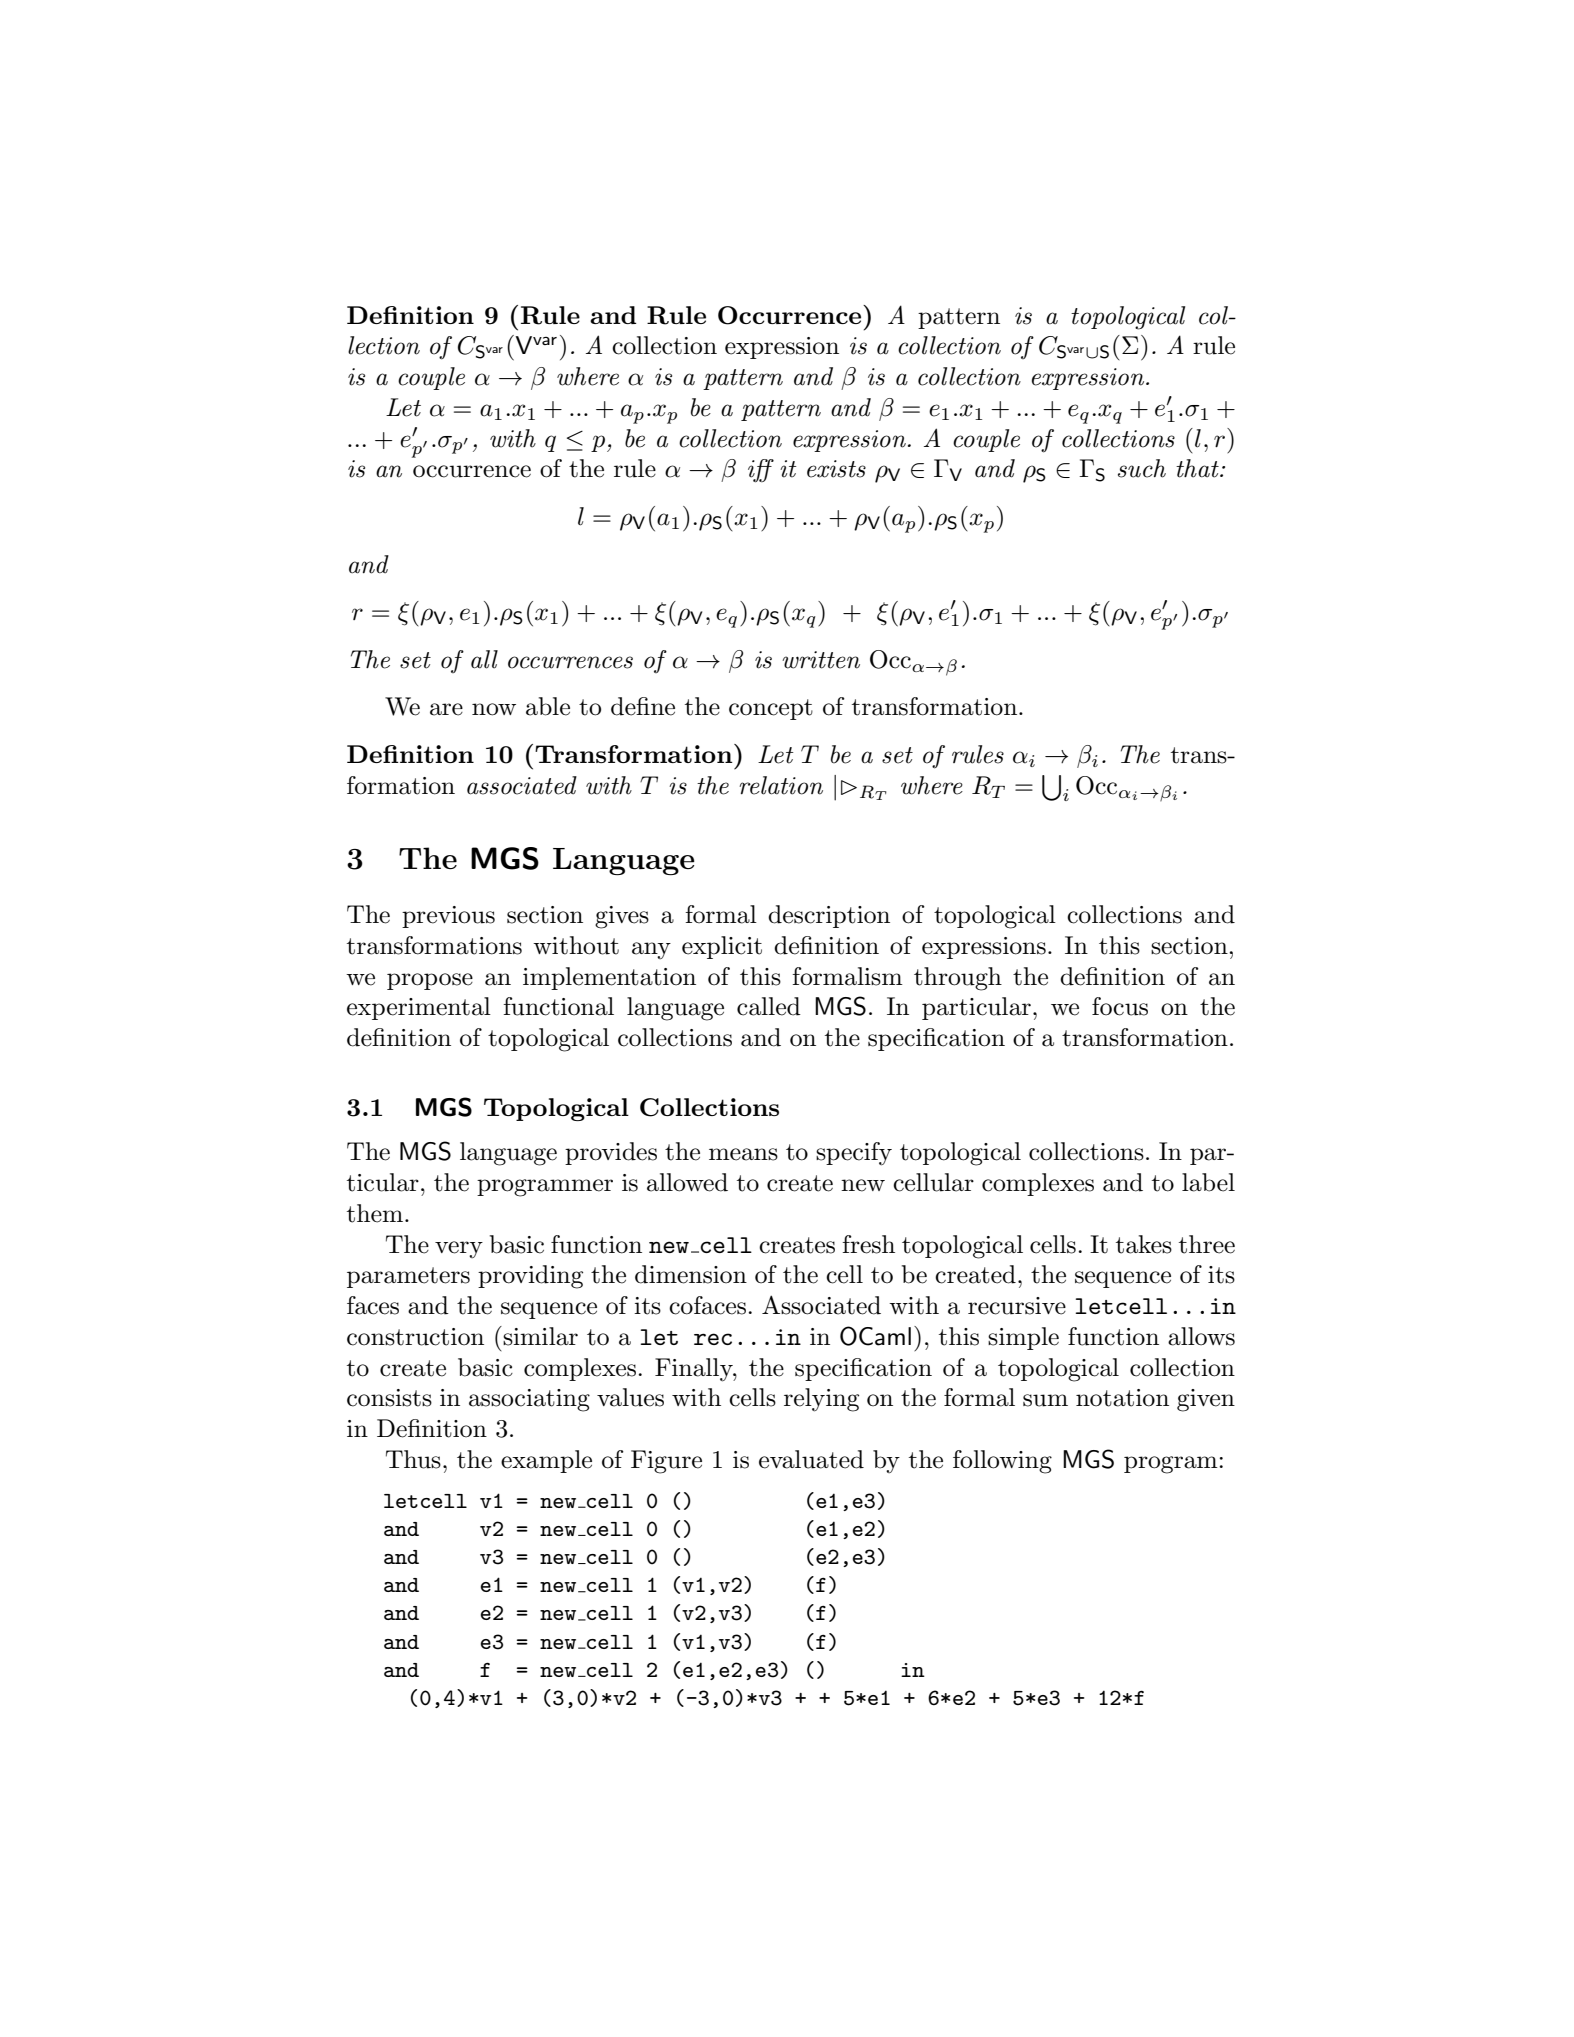 The height and width of the document is (2037, 1574). I want to click on through, so click(958, 979).
